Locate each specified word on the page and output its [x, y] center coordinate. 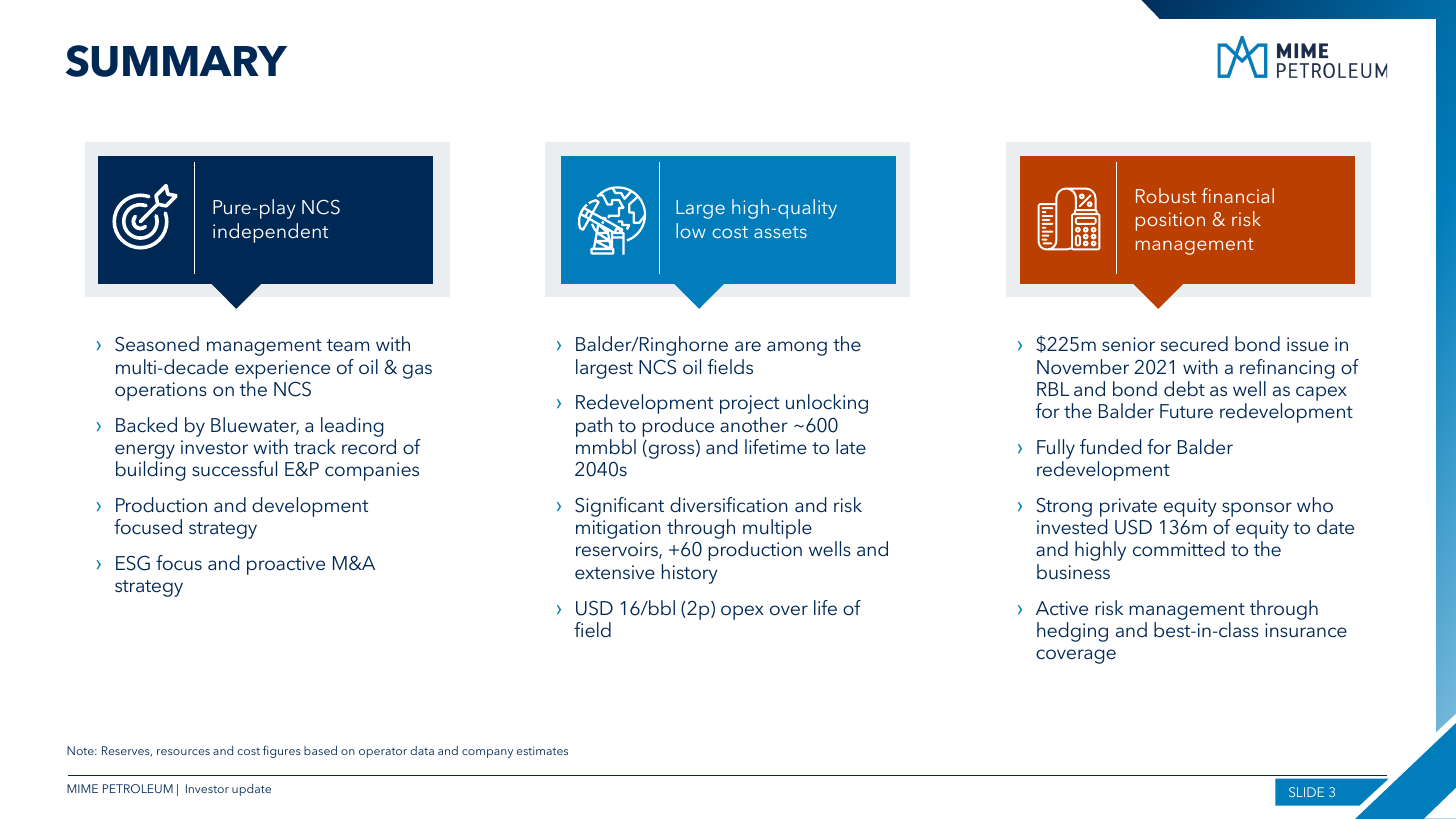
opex [742, 612]
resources [183, 752]
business [1073, 571]
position [1170, 221]
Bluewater [255, 426]
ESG [133, 563]
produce [678, 427]
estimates [542, 750]
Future [1186, 411]
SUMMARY [176, 61]
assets [780, 232]
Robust [1166, 195]
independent [270, 233]
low [691, 230]
